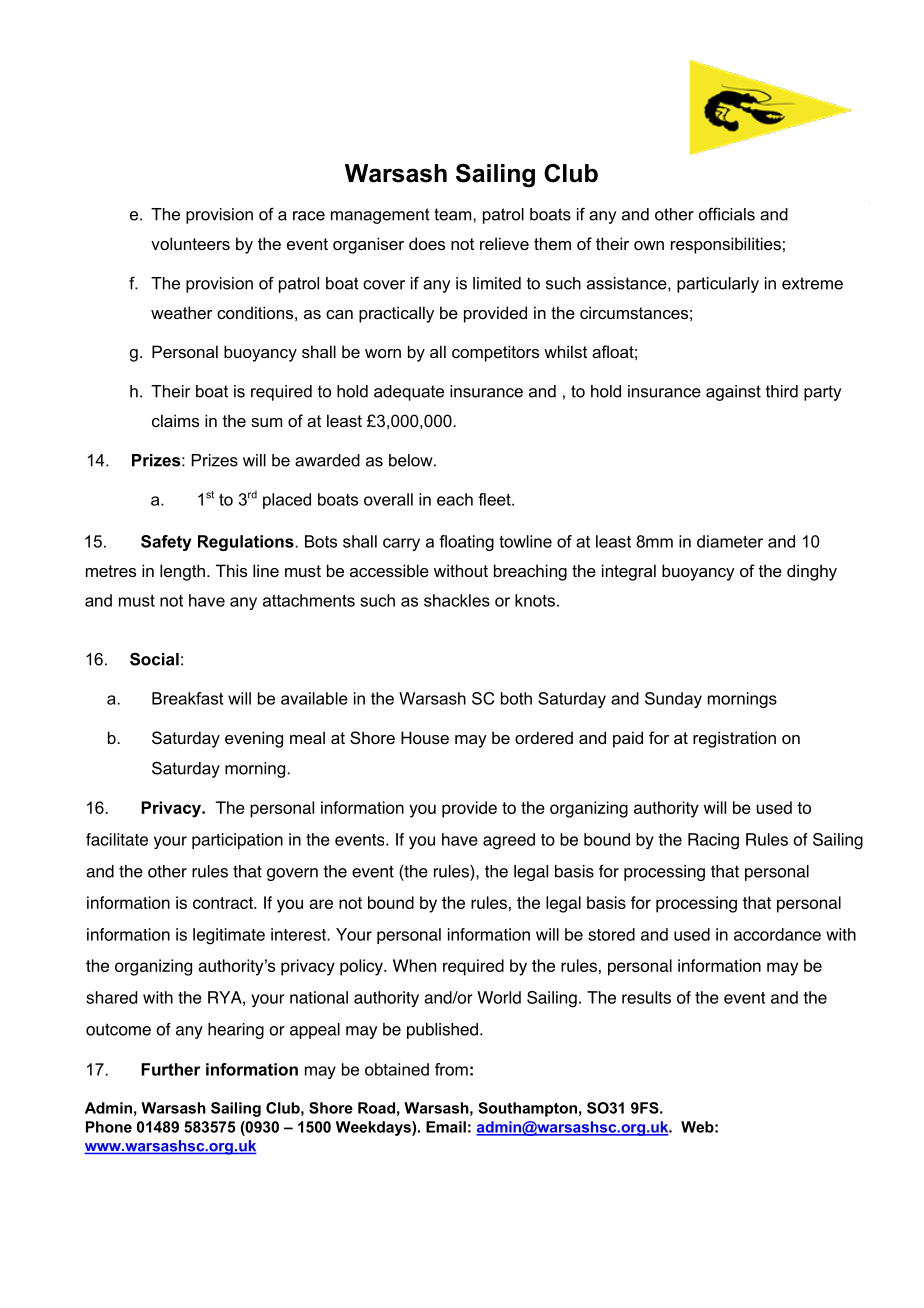  Describe the element at coordinates (713, 841) in the screenshot. I see `Racing` at that location.
